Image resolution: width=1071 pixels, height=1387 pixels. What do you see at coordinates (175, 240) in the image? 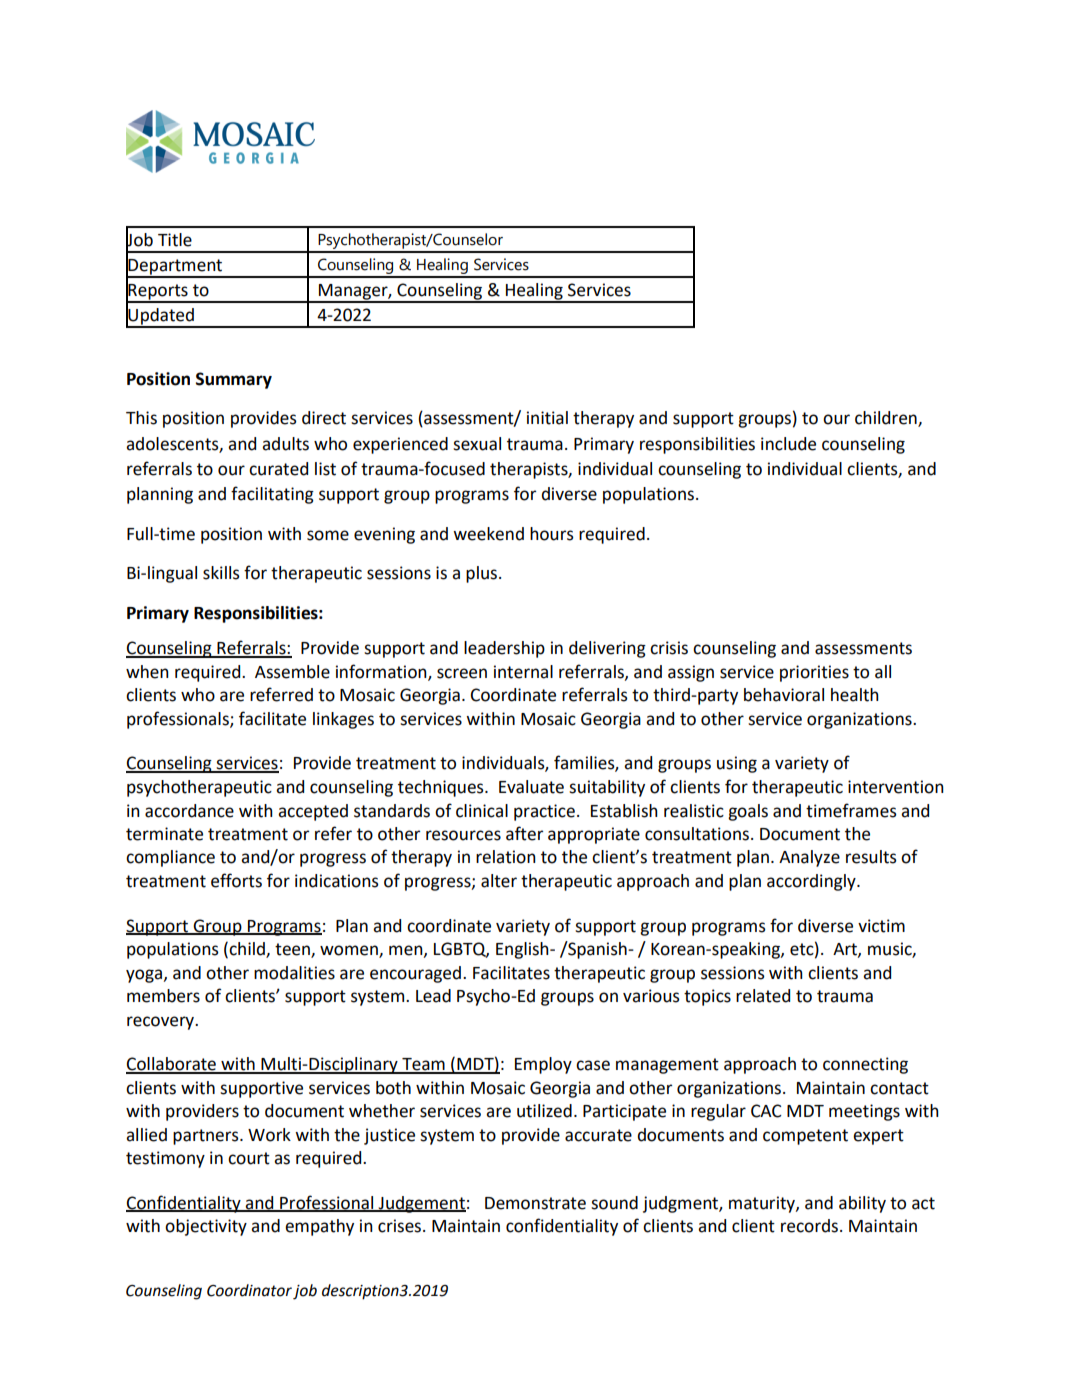
I see `Title` at bounding box center [175, 240].
